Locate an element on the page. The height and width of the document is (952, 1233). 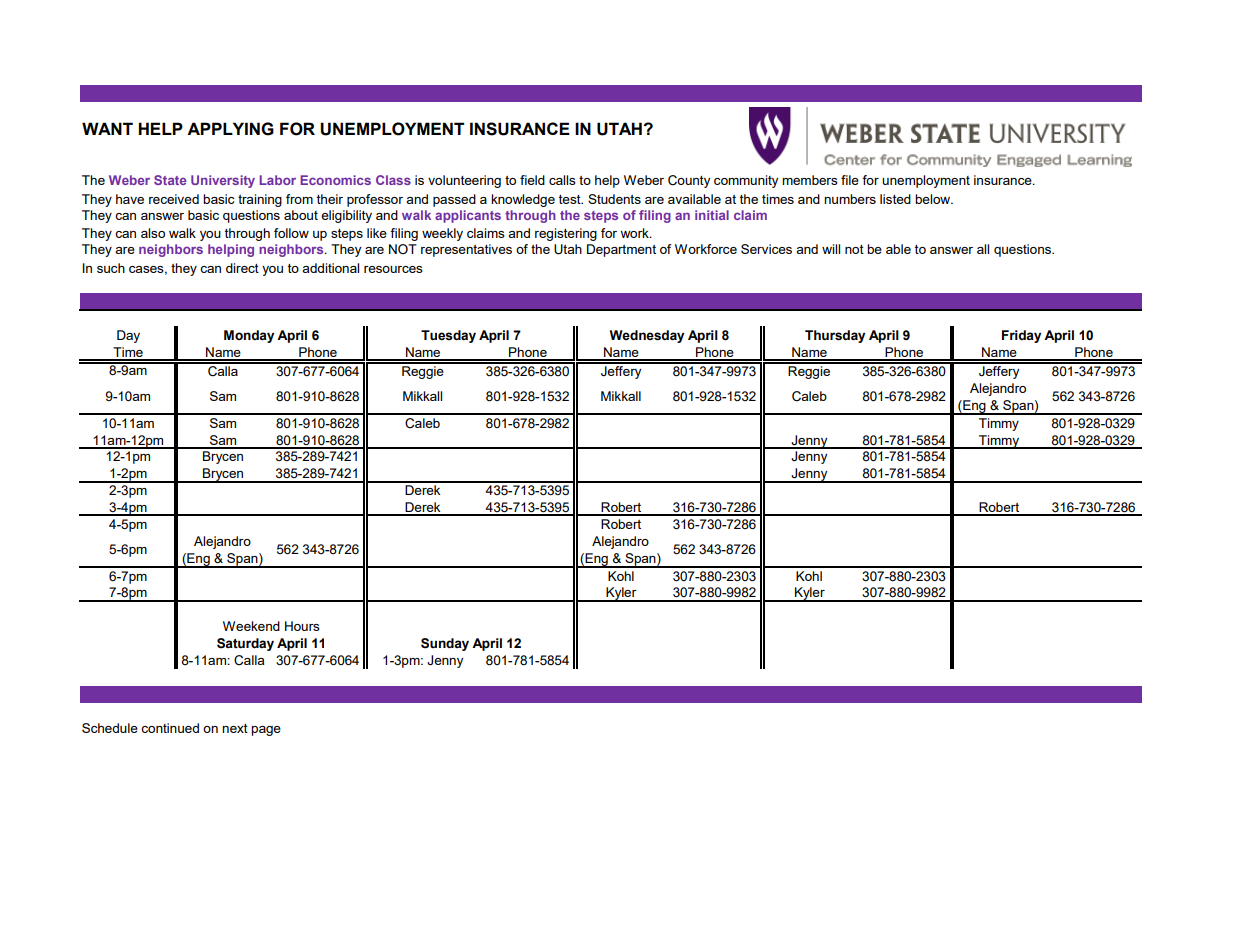
page is located at coordinates (266, 731).
